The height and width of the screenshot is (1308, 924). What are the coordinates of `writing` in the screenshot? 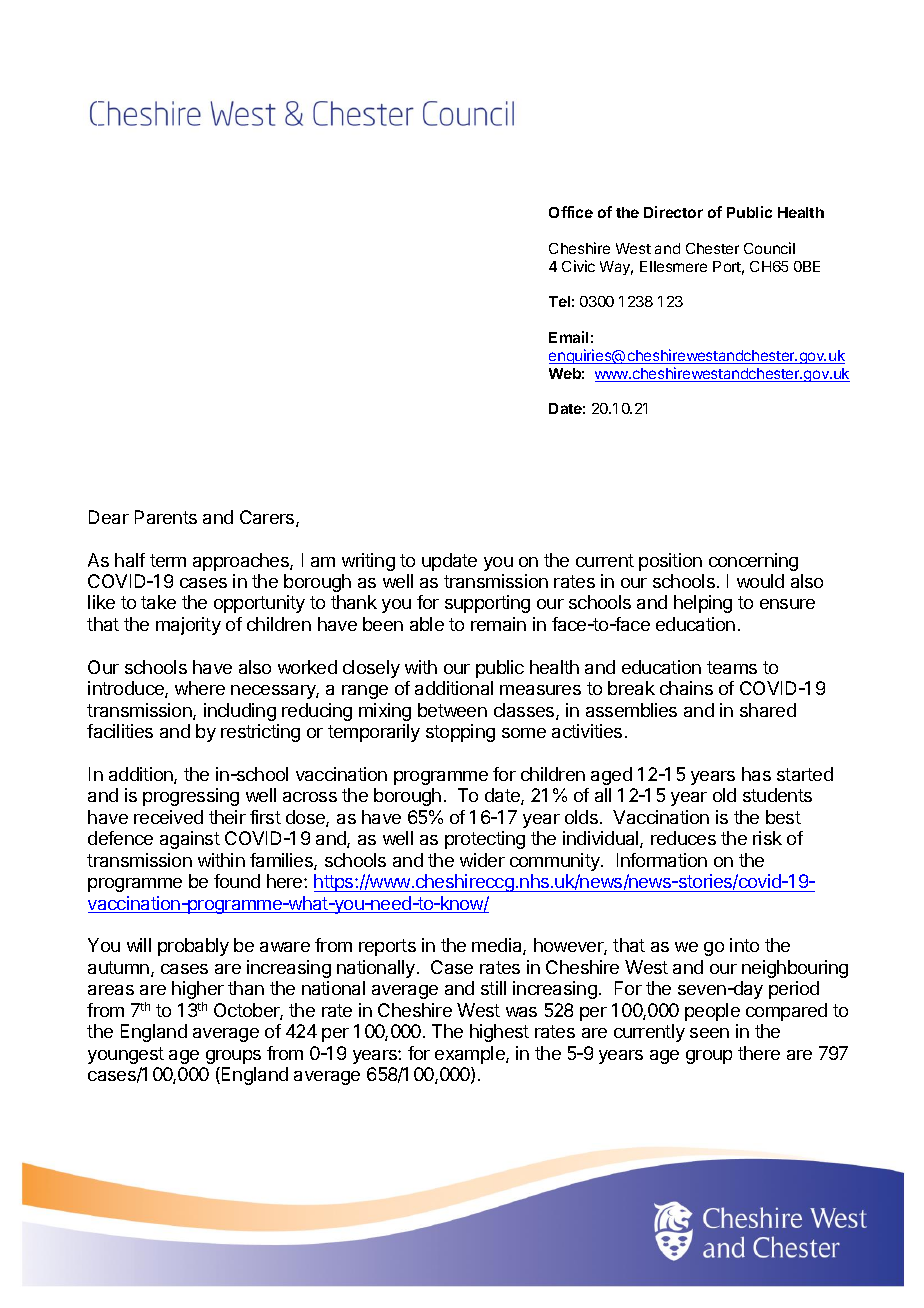 It's located at (368, 562).
